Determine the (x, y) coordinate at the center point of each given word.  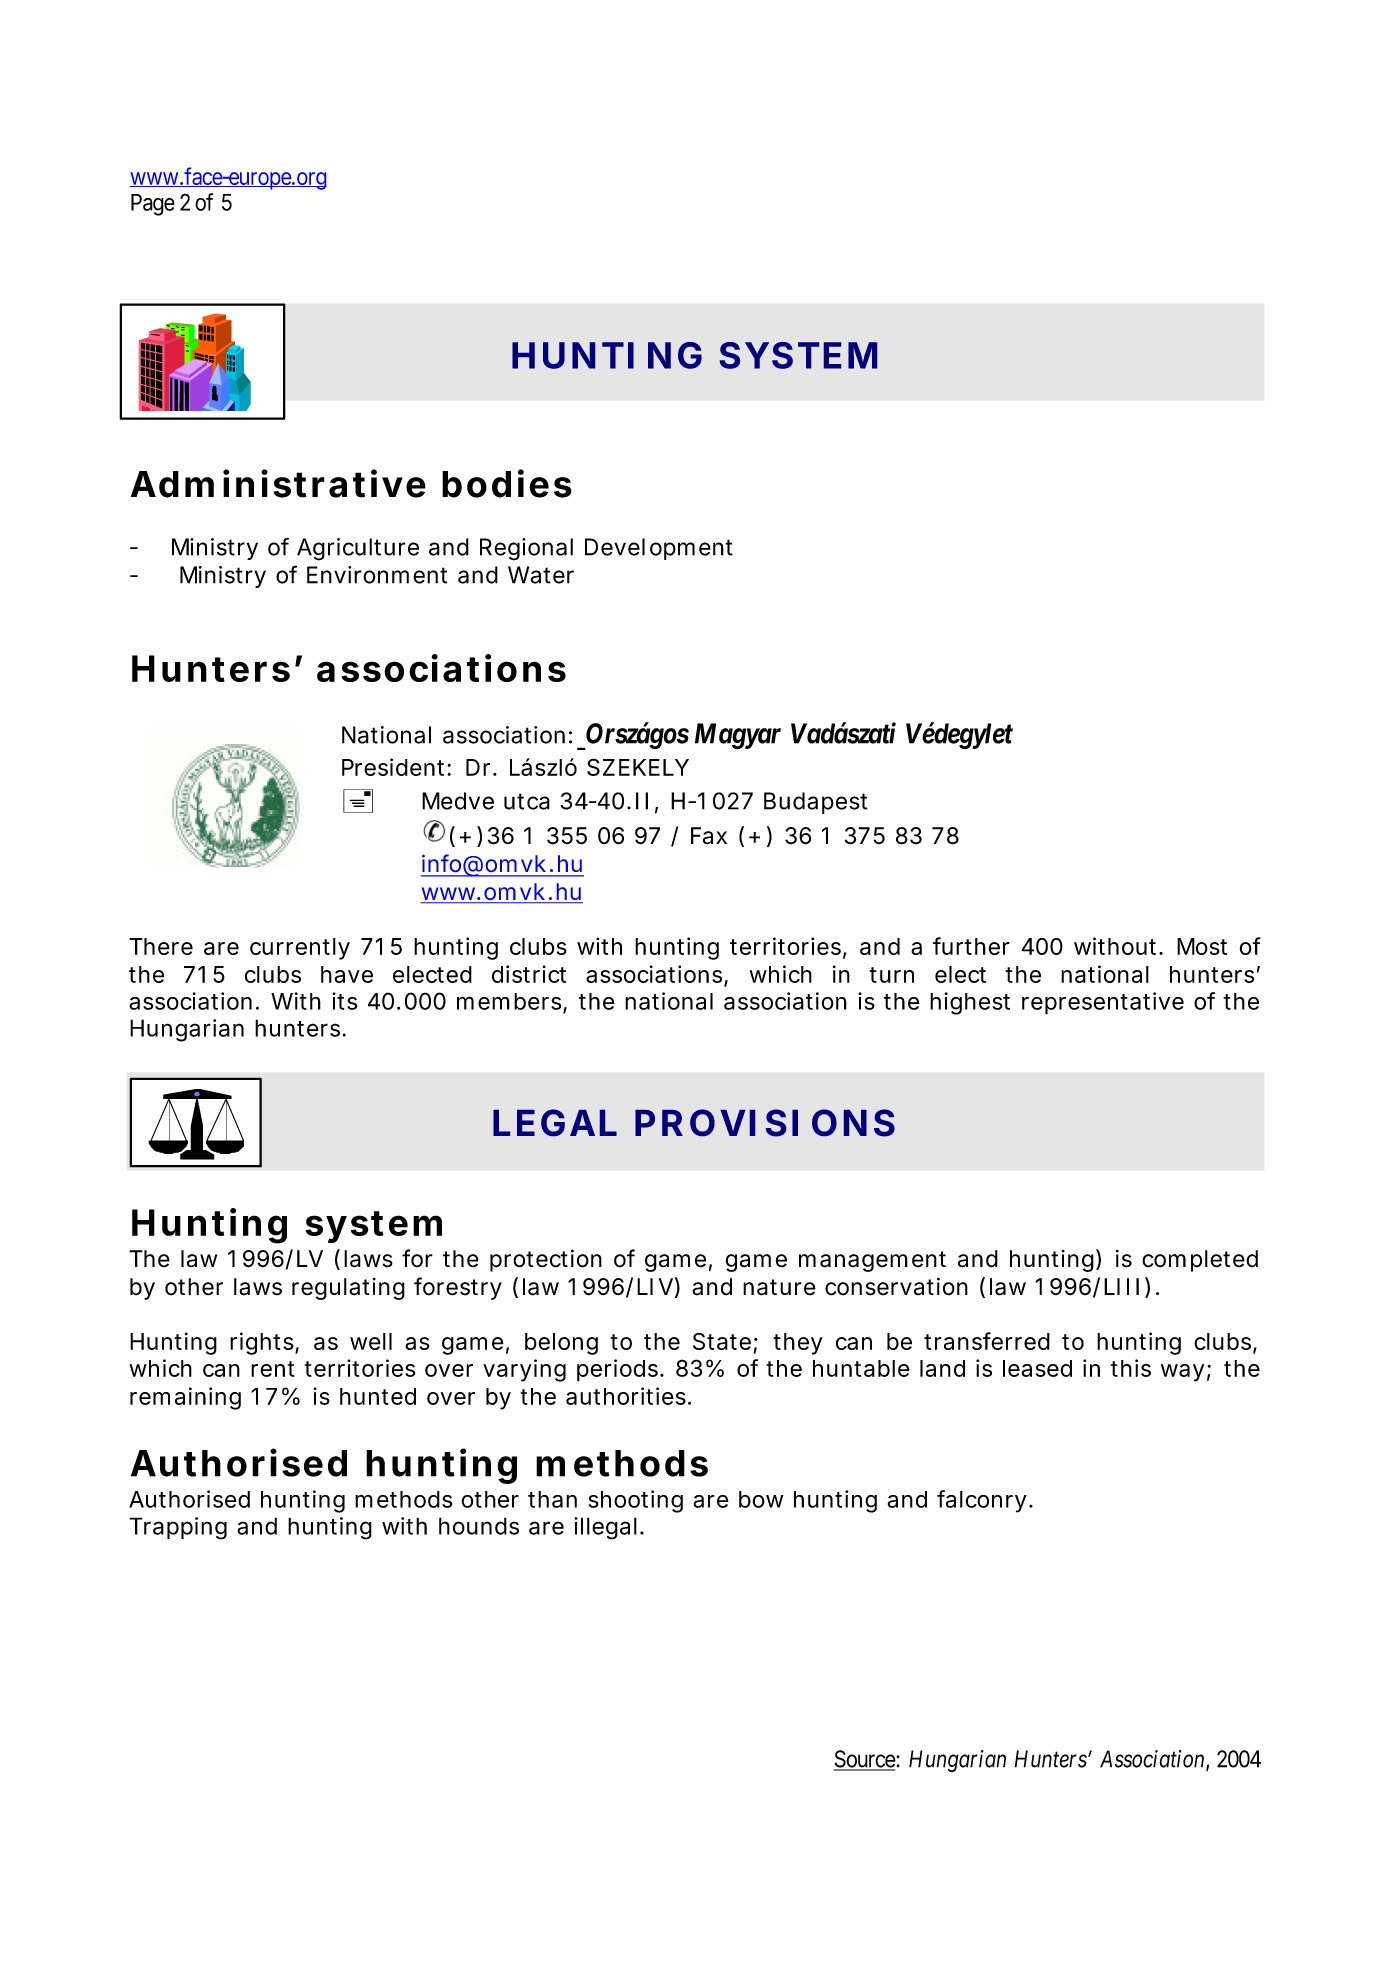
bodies (507, 483)
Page (153, 205)
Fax (709, 836)
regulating (348, 1289)
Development (659, 549)
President (395, 767)
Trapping (178, 1528)
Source (865, 1760)
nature (779, 1287)
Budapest (816, 803)
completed (1200, 1261)
